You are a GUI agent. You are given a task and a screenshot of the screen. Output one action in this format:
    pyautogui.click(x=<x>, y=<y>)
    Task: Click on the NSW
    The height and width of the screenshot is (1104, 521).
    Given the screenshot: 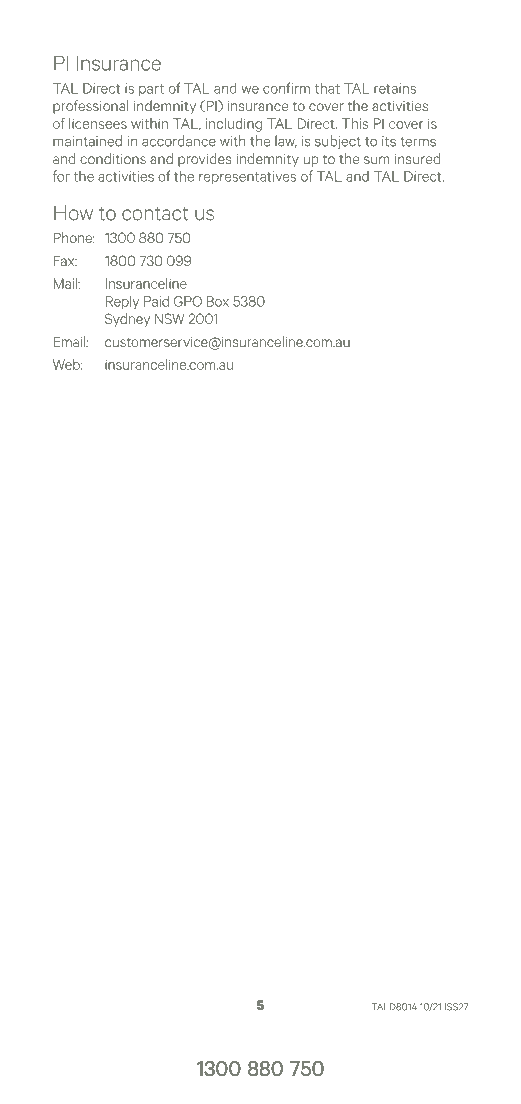 What is the action you would take?
    pyautogui.click(x=169, y=318)
